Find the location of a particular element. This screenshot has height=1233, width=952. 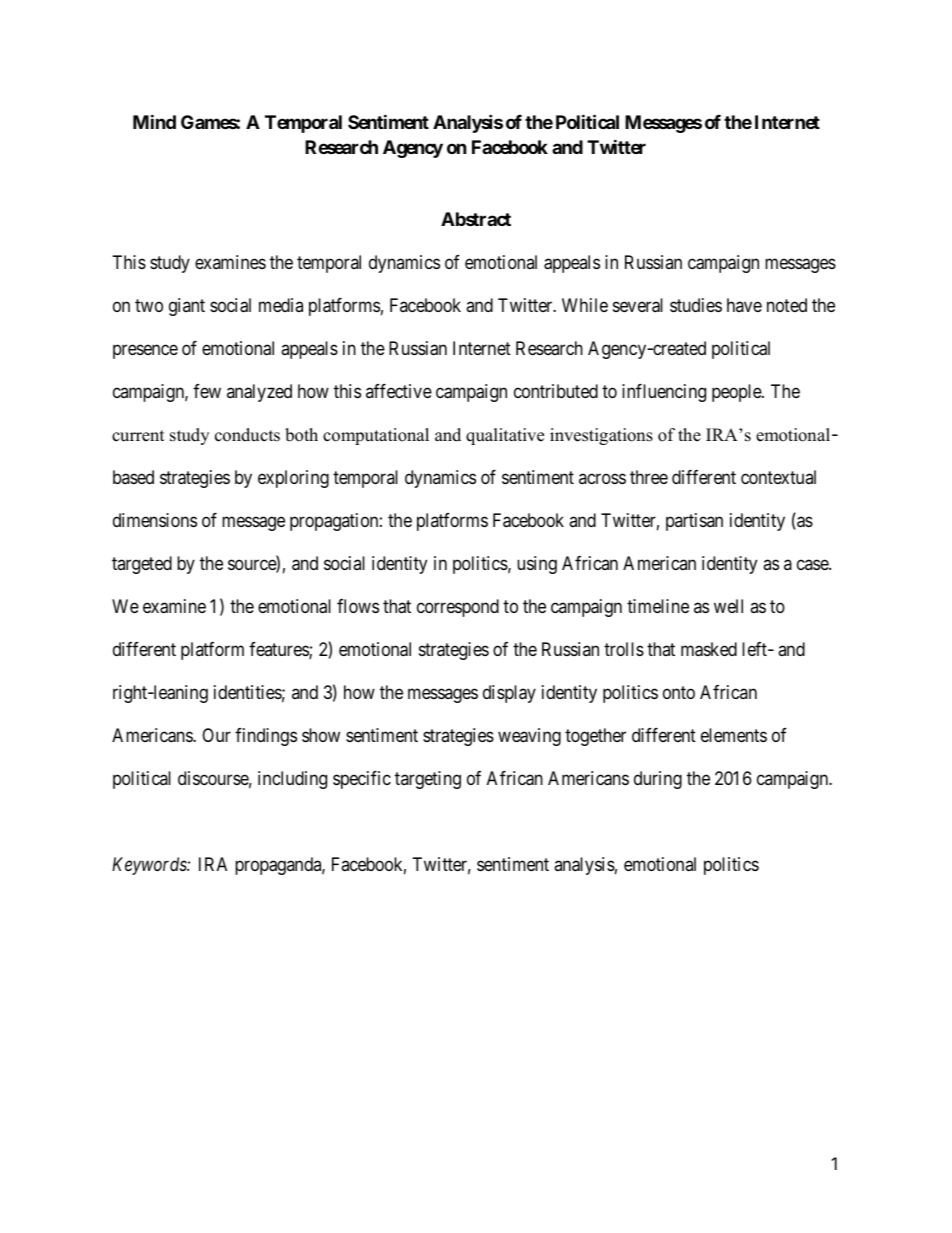

have is located at coordinates (744, 305).
